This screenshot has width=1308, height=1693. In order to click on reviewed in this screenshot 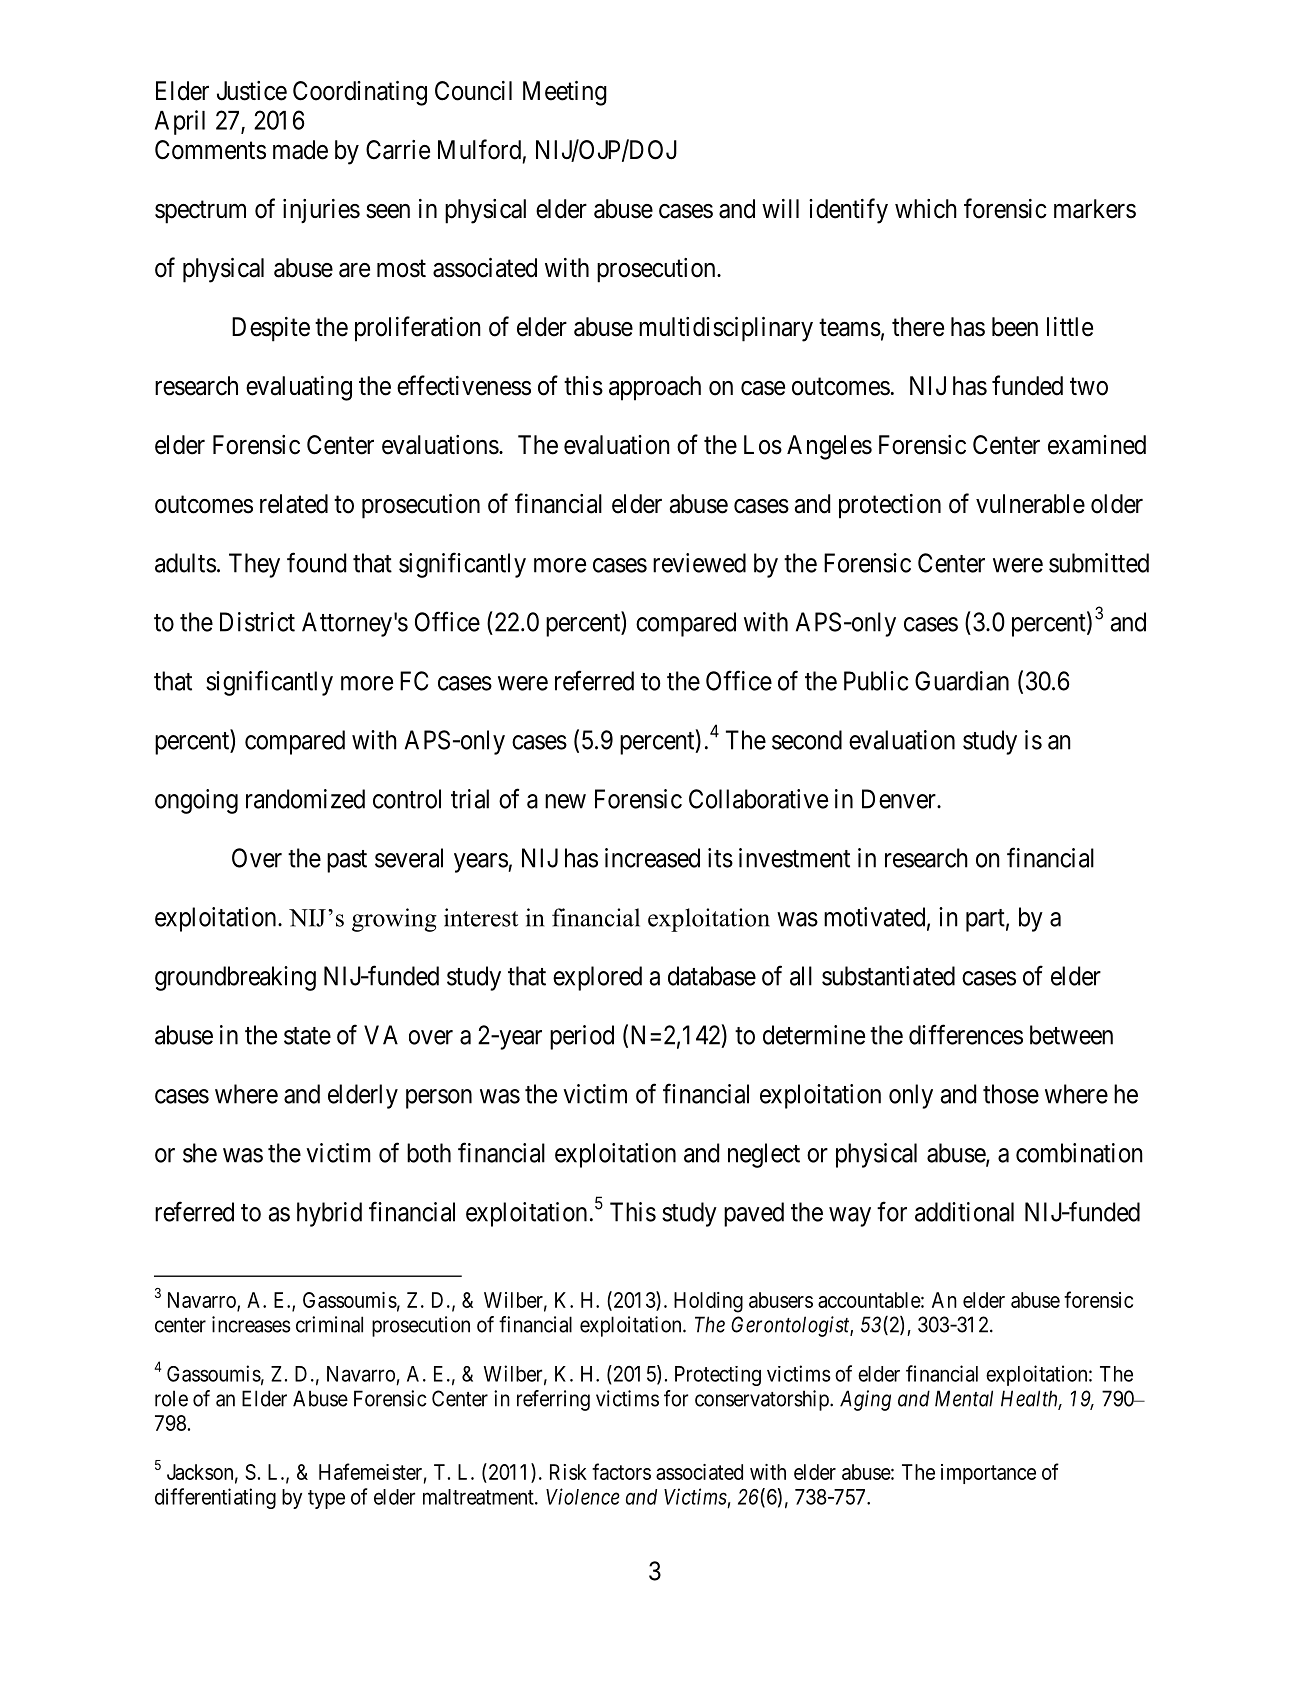, I will do `click(699, 563)`.
